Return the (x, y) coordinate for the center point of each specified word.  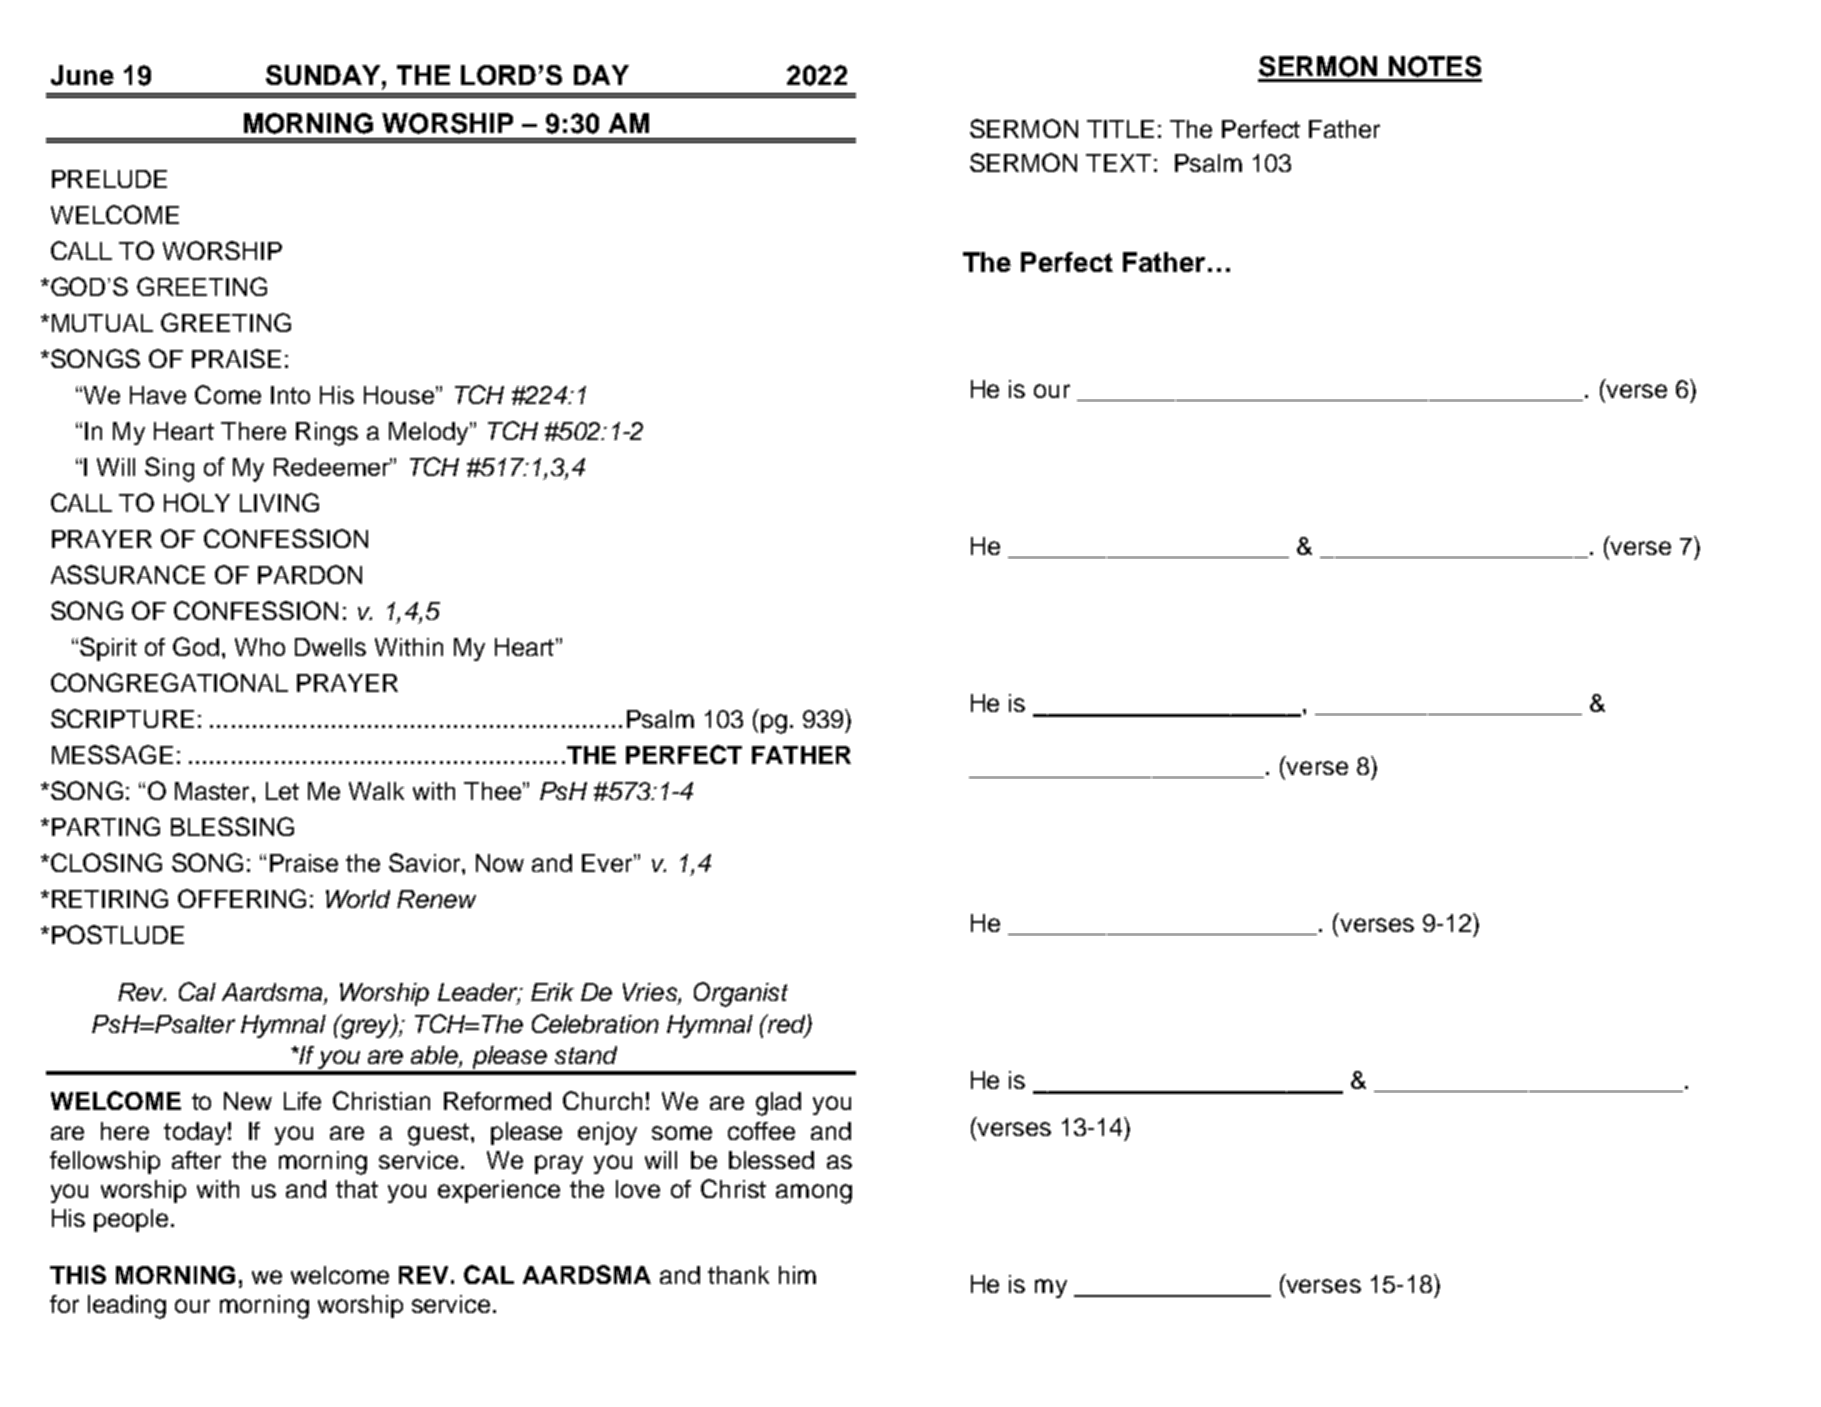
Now (500, 863)
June (82, 75)
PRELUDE (109, 179)
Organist (741, 994)
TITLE (1120, 129)
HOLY (197, 502)
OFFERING (242, 898)
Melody (430, 433)
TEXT (1118, 163)
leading (127, 1307)
